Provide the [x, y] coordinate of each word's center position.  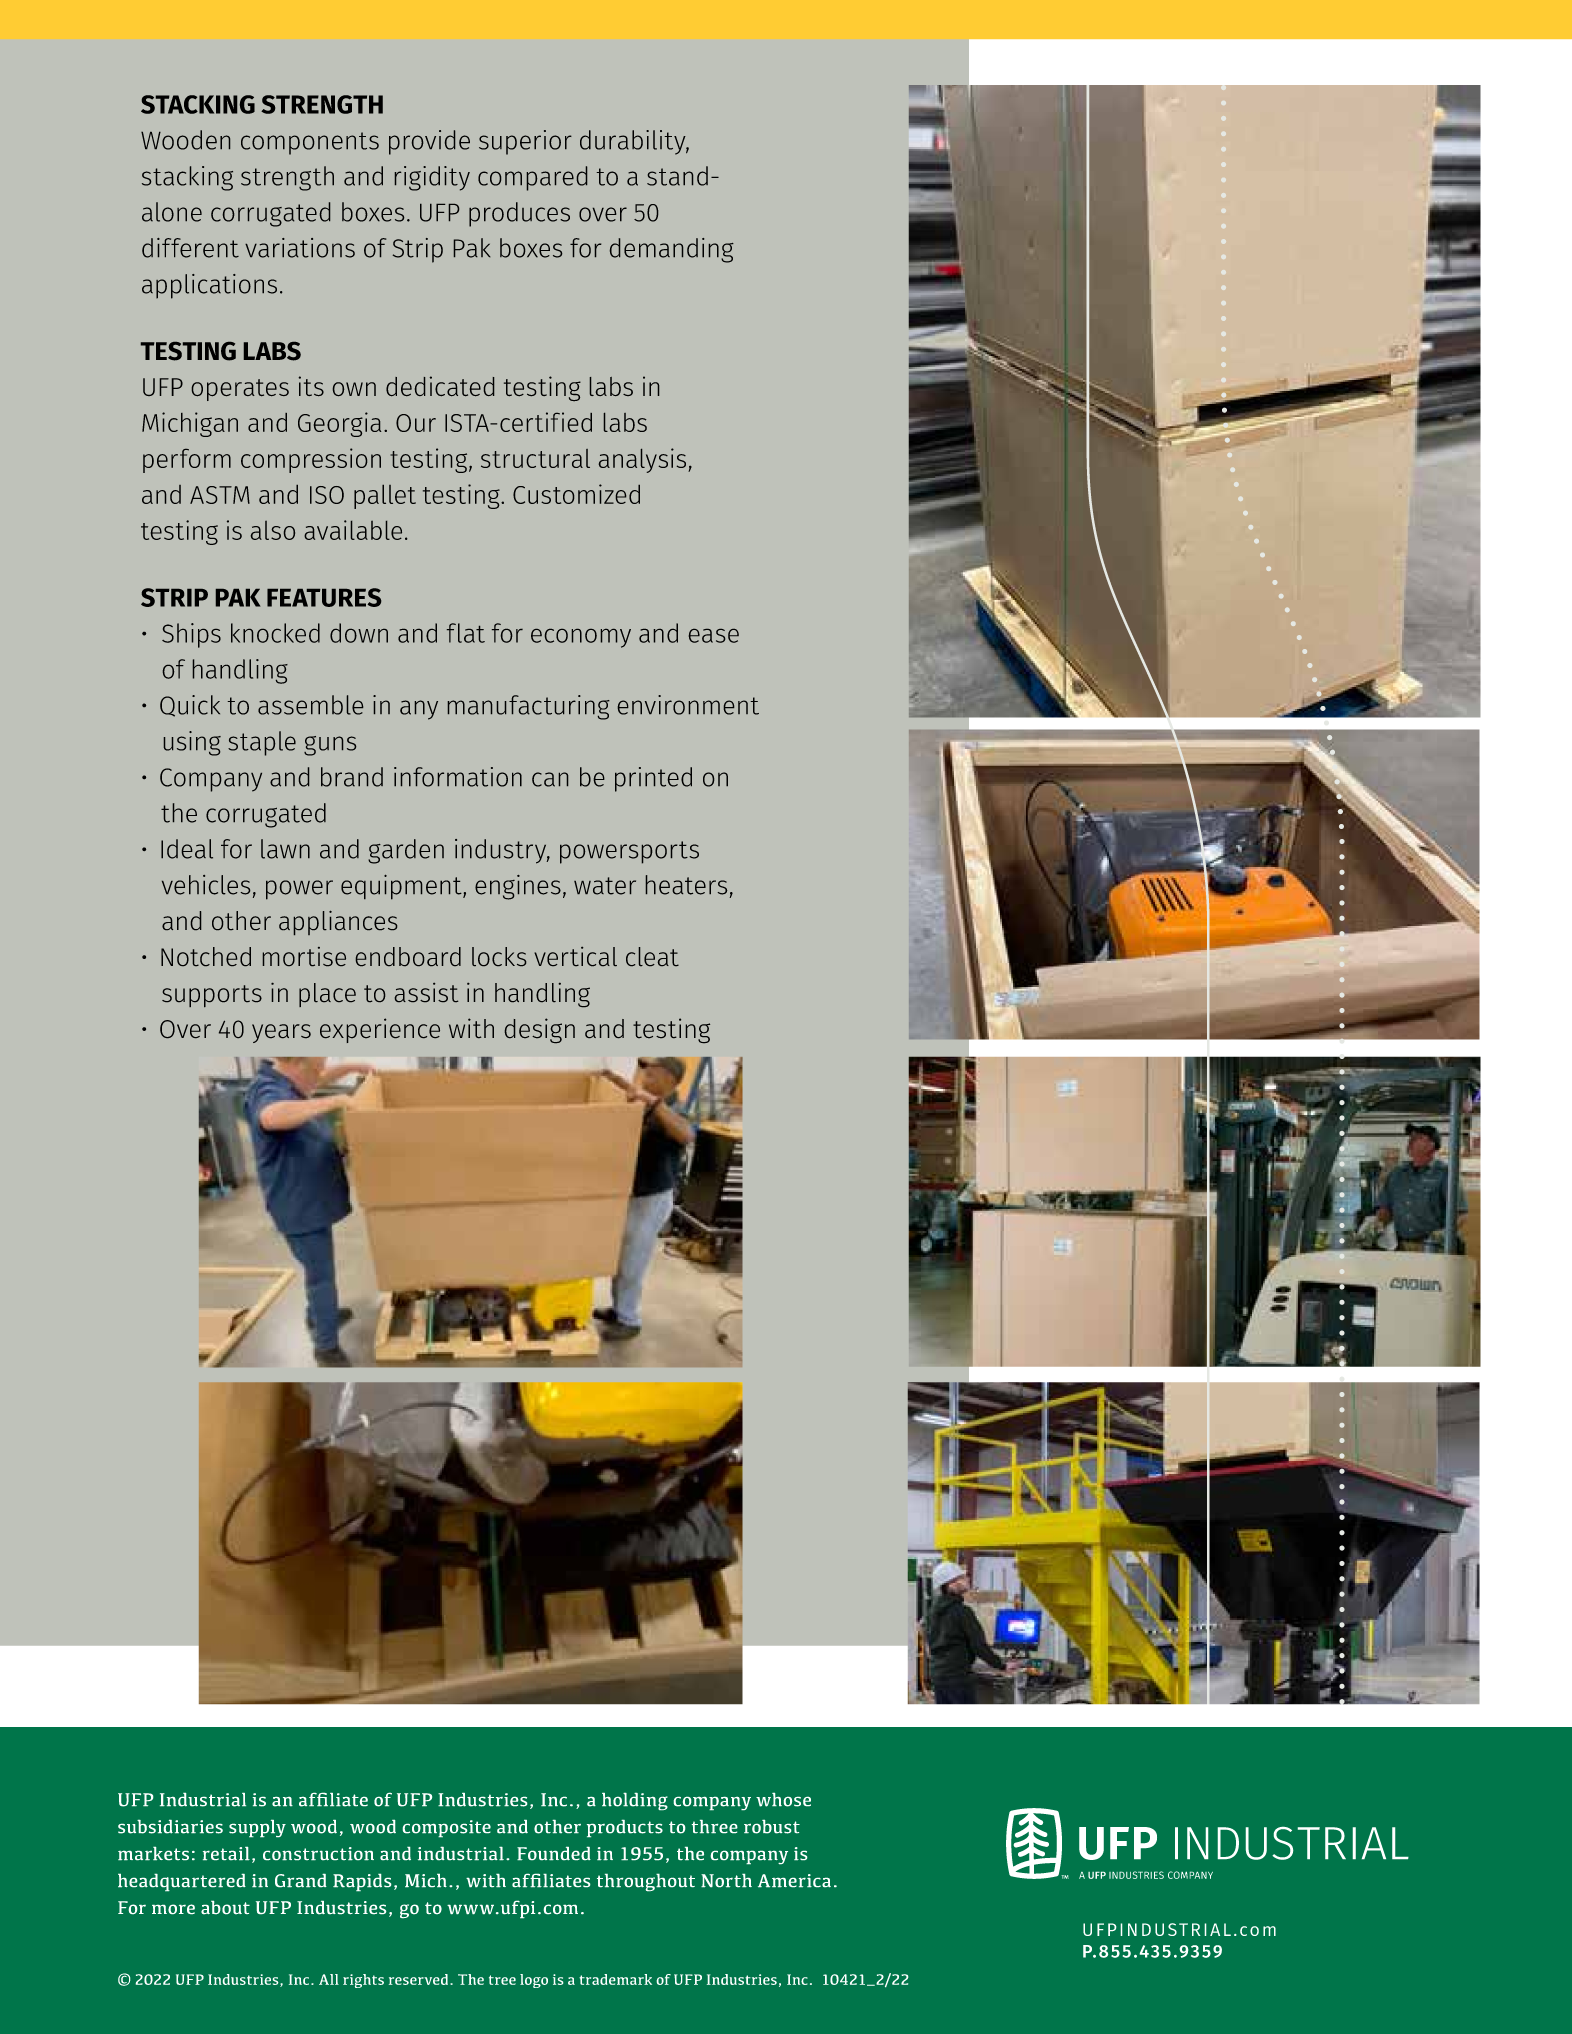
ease [714, 636]
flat [466, 633]
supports [212, 996]
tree [502, 1980]
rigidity [432, 178]
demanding [672, 250]
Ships [191, 635]
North [726, 1880]
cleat [652, 956]
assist [426, 992]
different [190, 248]
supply [257, 1828]
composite [447, 1828]
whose [783, 1800]
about [225, 1907]
